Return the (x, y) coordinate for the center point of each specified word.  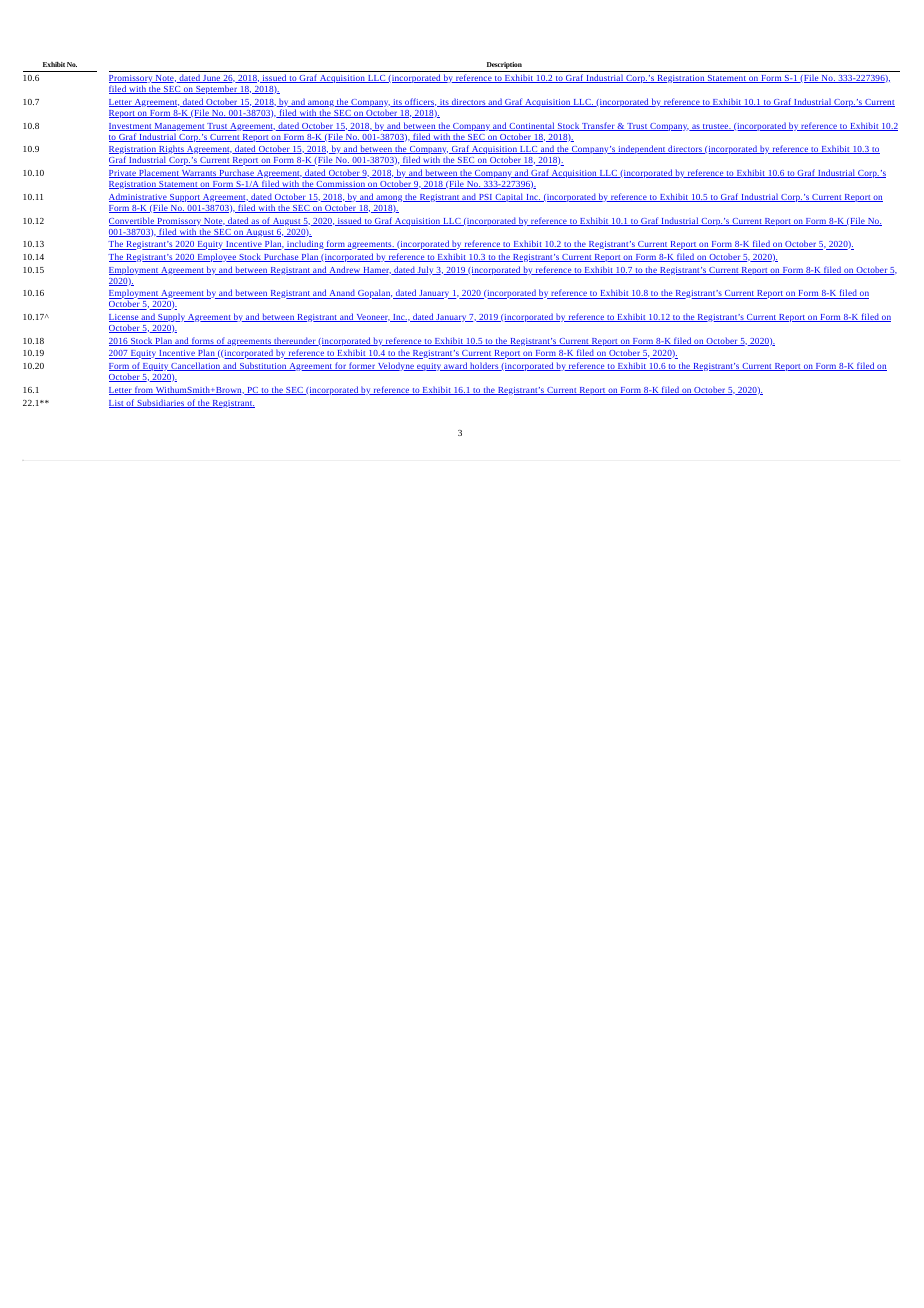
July (426, 270)
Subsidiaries (161, 403)
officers (419, 102)
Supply (171, 317)
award (455, 366)
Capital (509, 197)
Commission (341, 185)
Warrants (199, 174)
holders (484, 366)
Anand (342, 294)
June (211, 79)
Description (504, 67)
